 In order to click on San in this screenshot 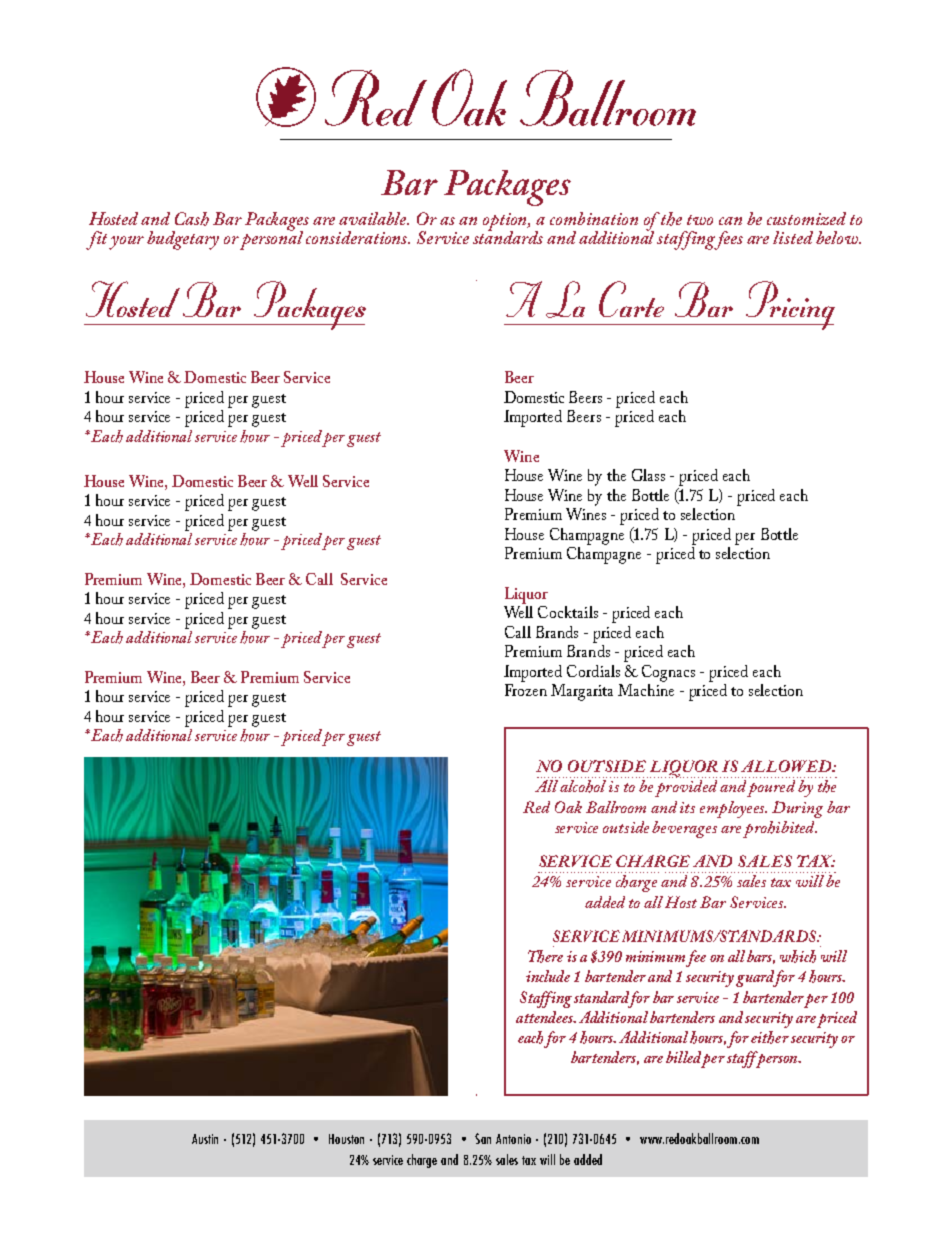, I will do `click(483, 1138)`.
